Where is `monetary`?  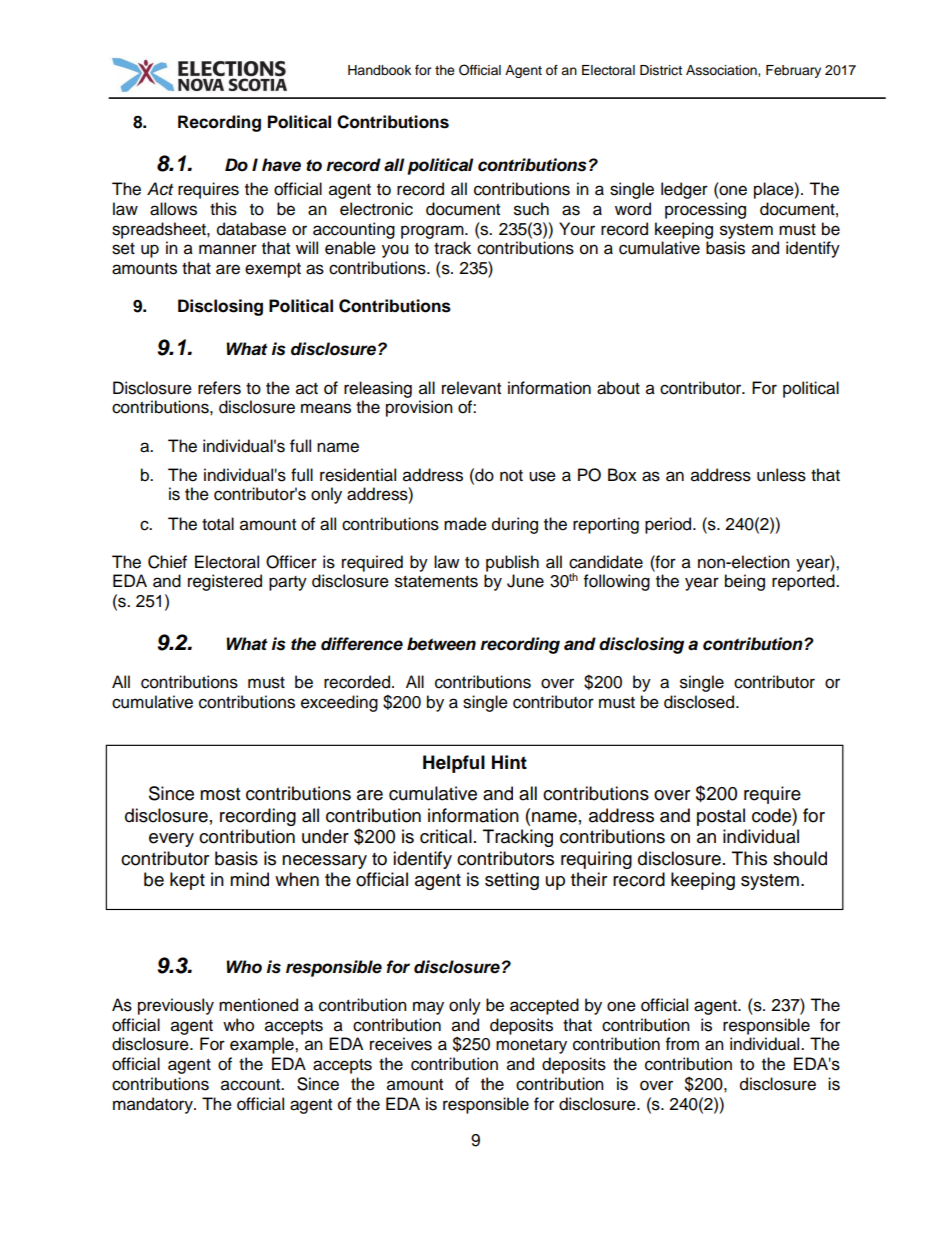 monetary is located at coordinates (531, 1046).
